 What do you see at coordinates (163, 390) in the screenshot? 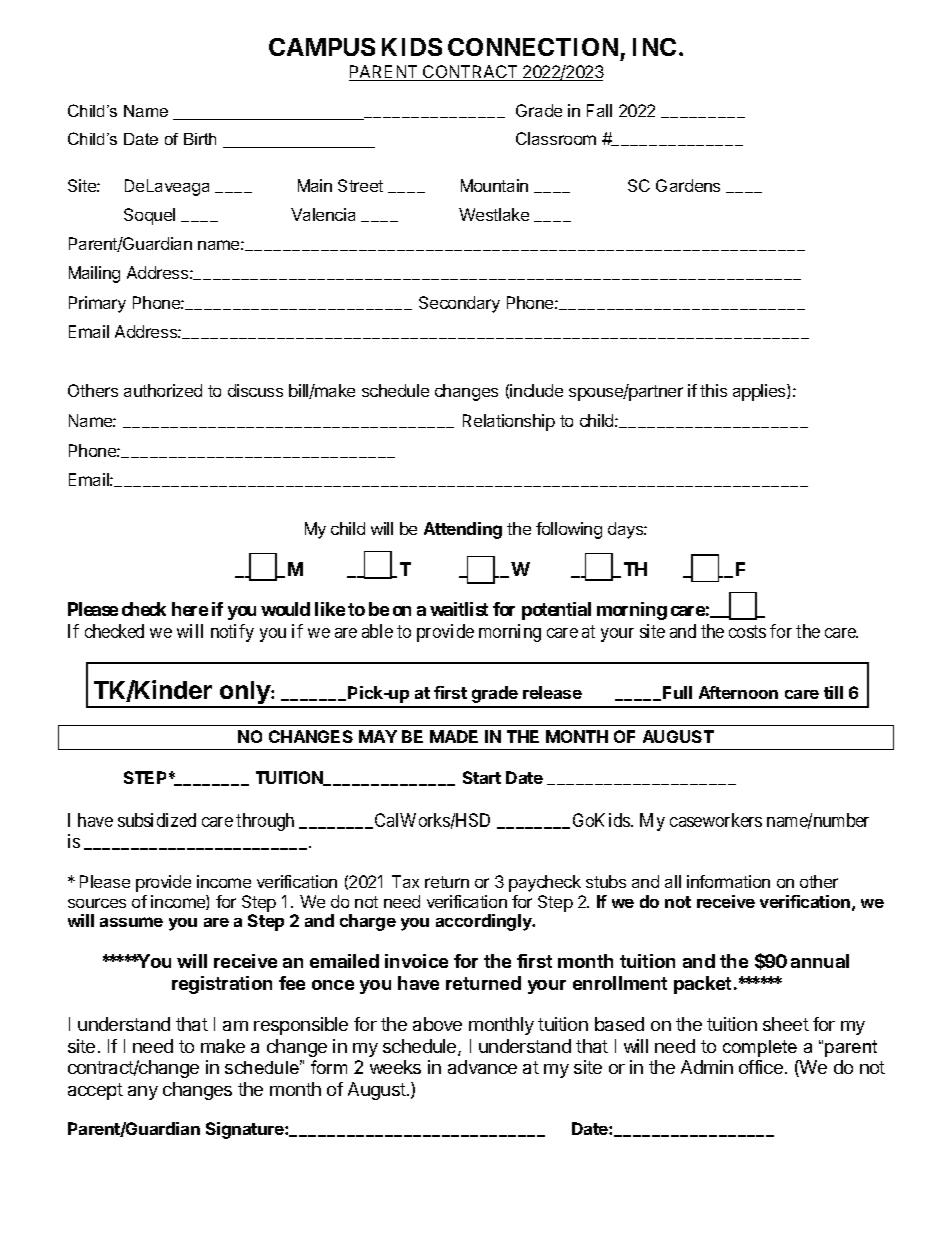
I see `authorized` at bounding box center [163, 390].
